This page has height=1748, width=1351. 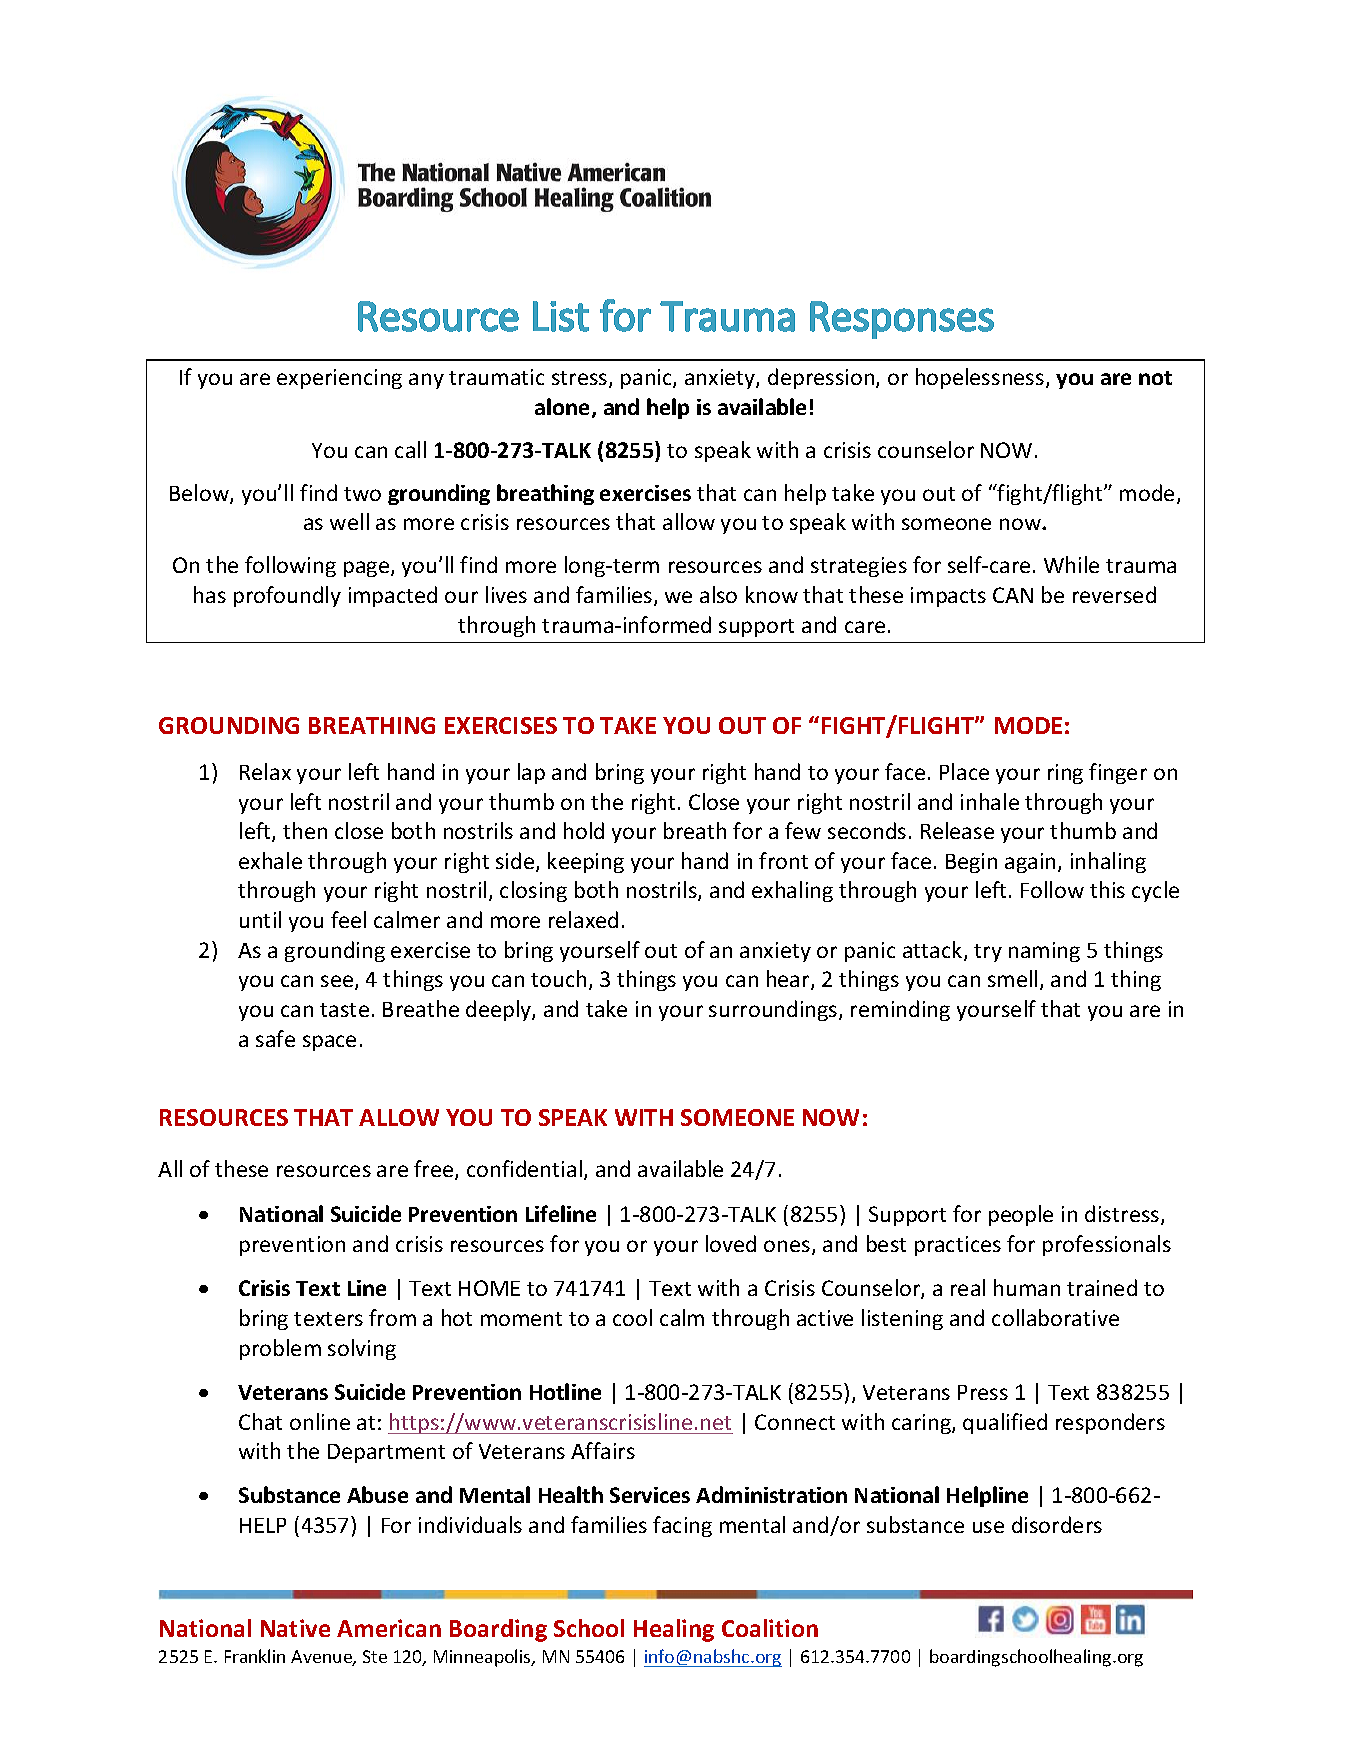 I want to click on people, so click(x=1021, y=1215).
